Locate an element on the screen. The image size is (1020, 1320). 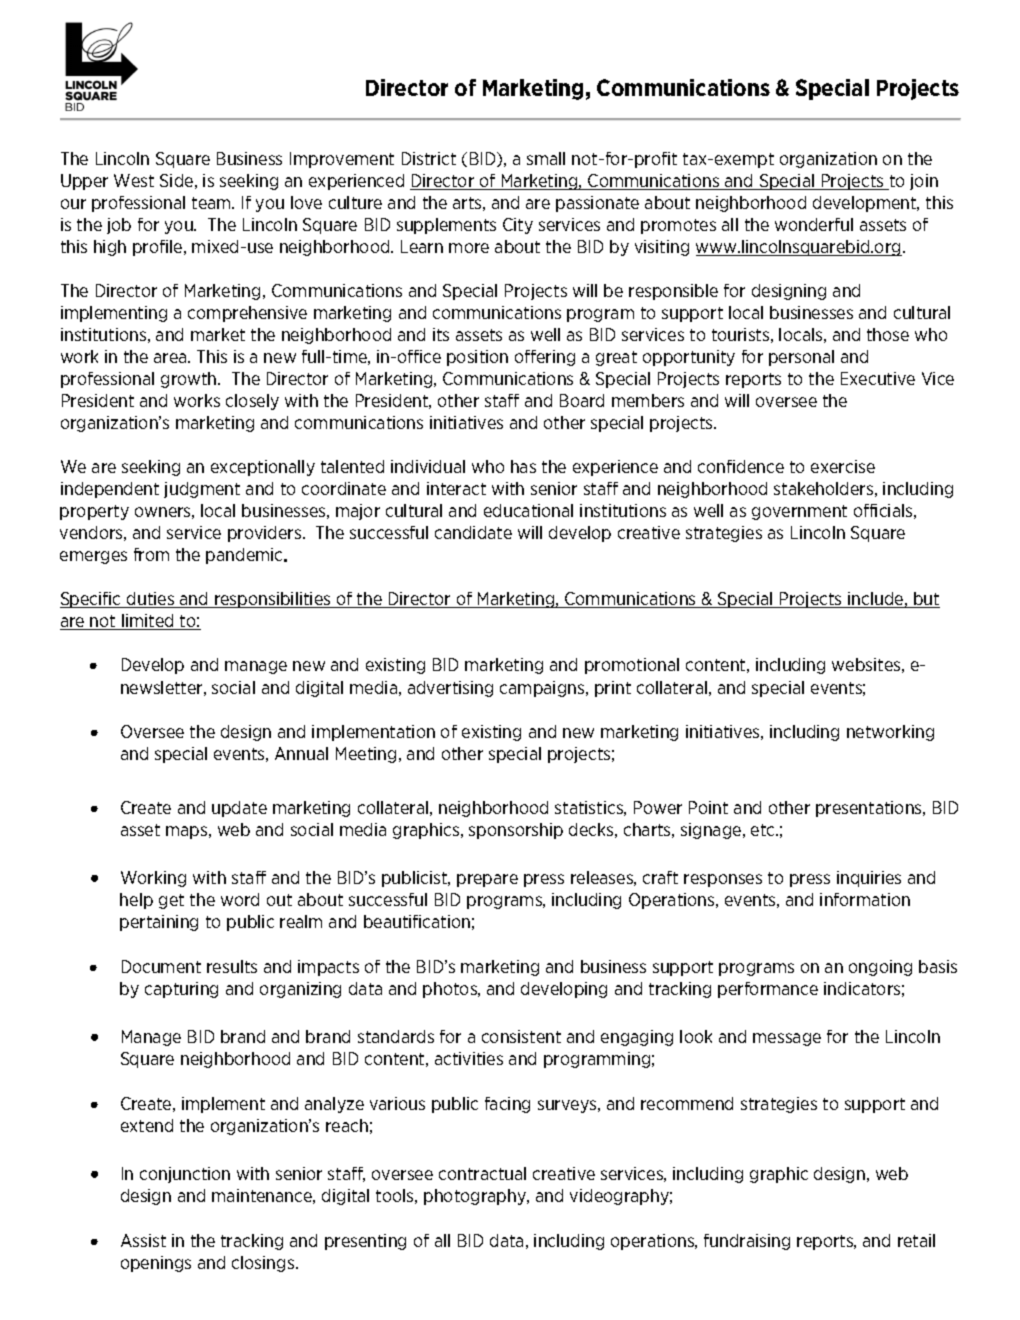
wonderful is located at coordinates (814, 224).
